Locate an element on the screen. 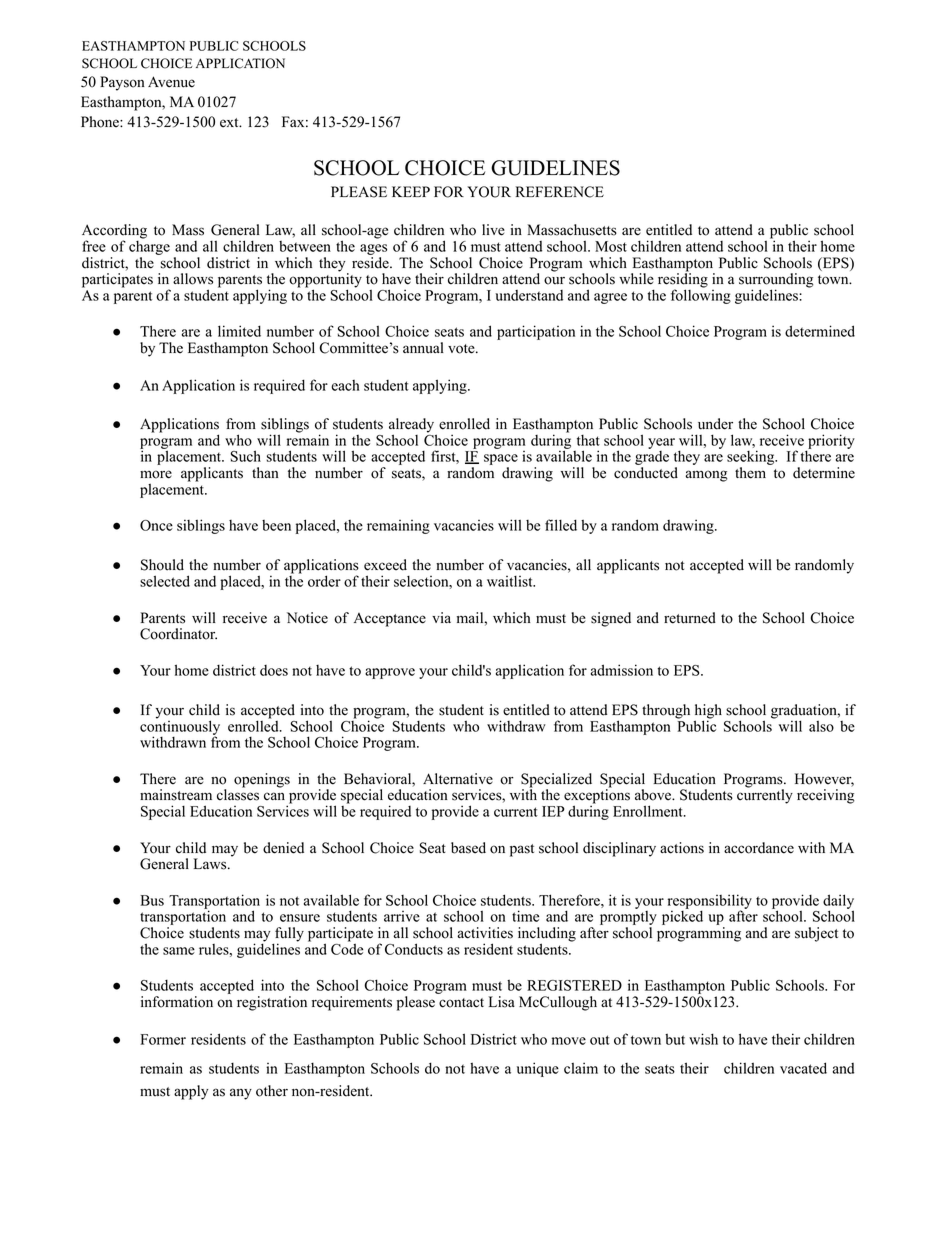 This screenshot has height=1233, width=952. waitlist is located at coordinates (511, 581).
